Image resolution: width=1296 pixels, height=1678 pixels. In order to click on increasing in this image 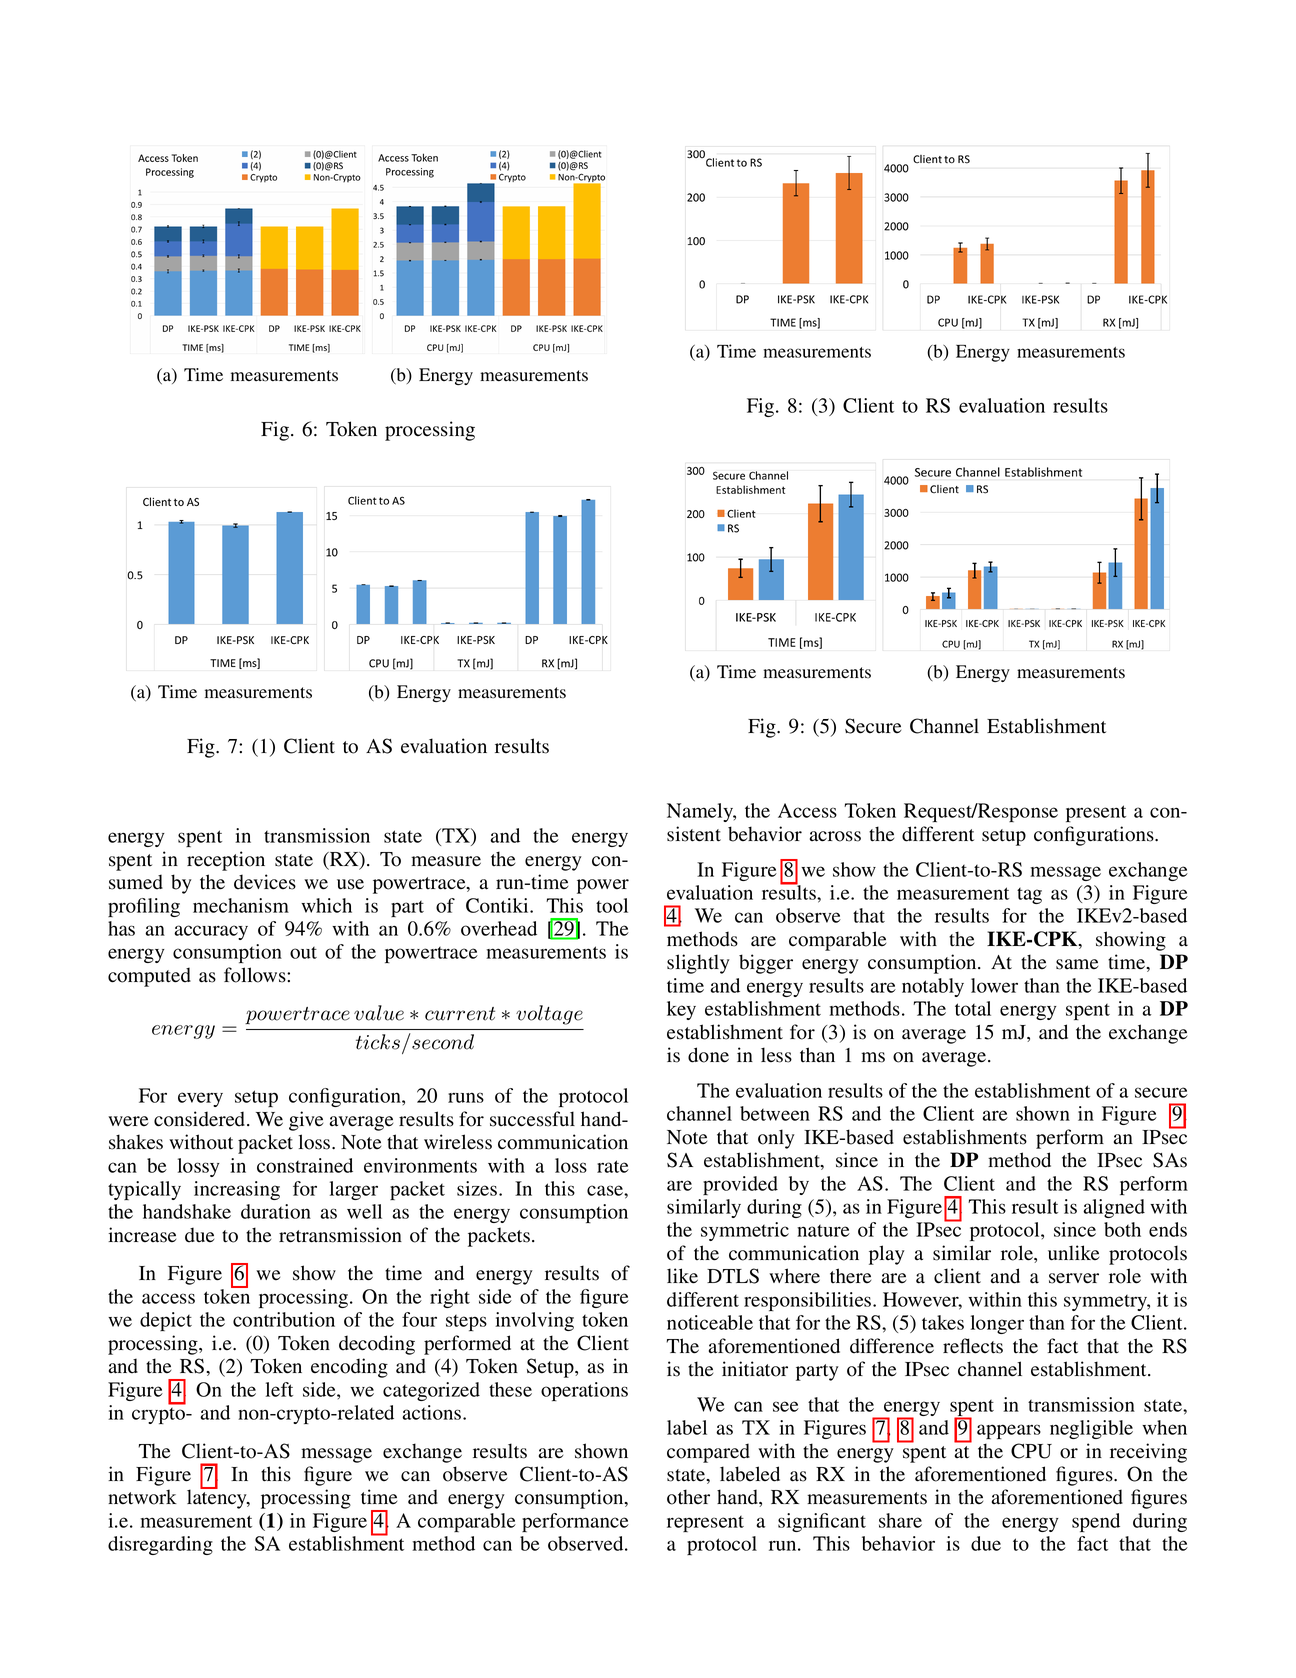, I will do `click(237, 1190)`.
